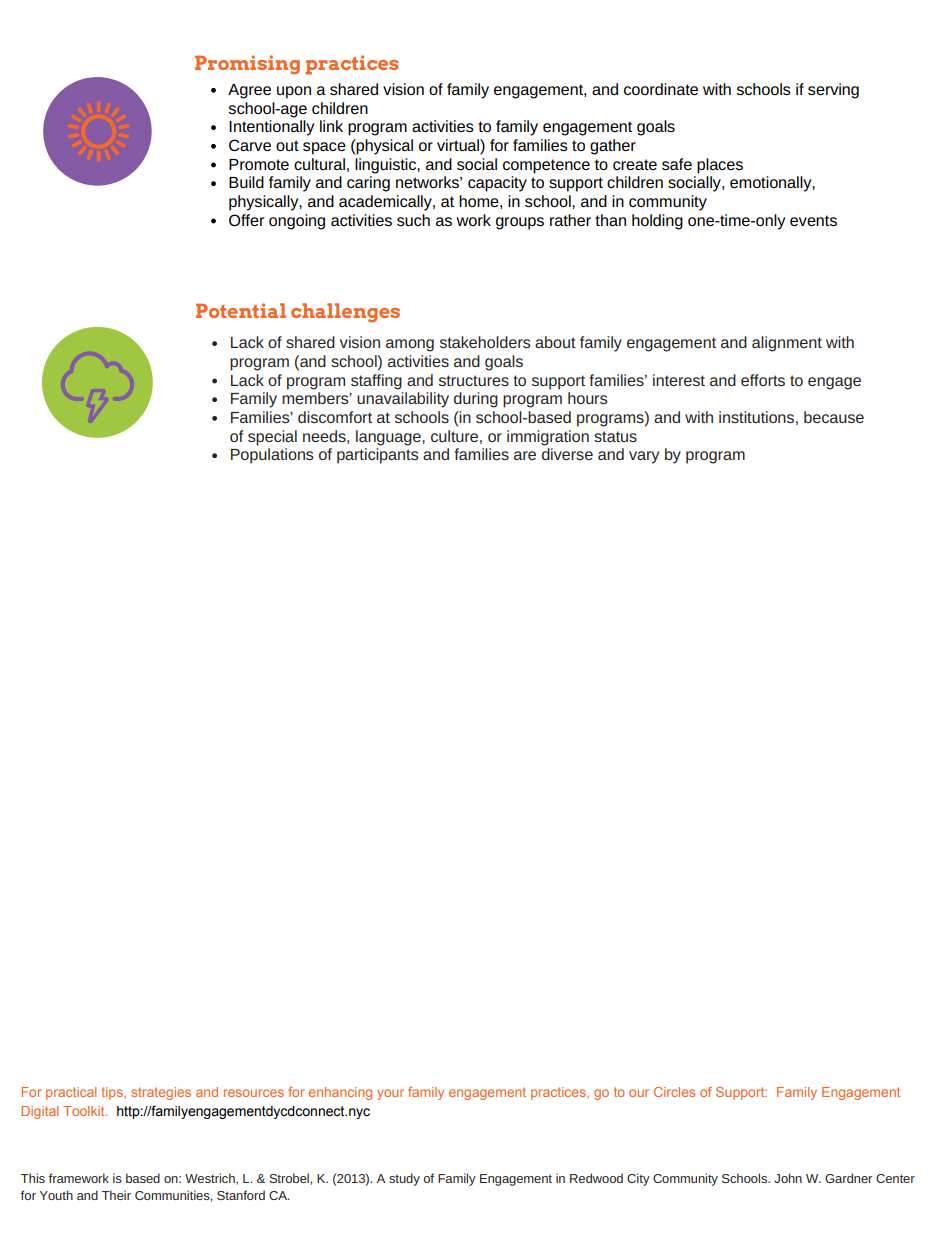  I want to click on serving, so click(833, 91).
